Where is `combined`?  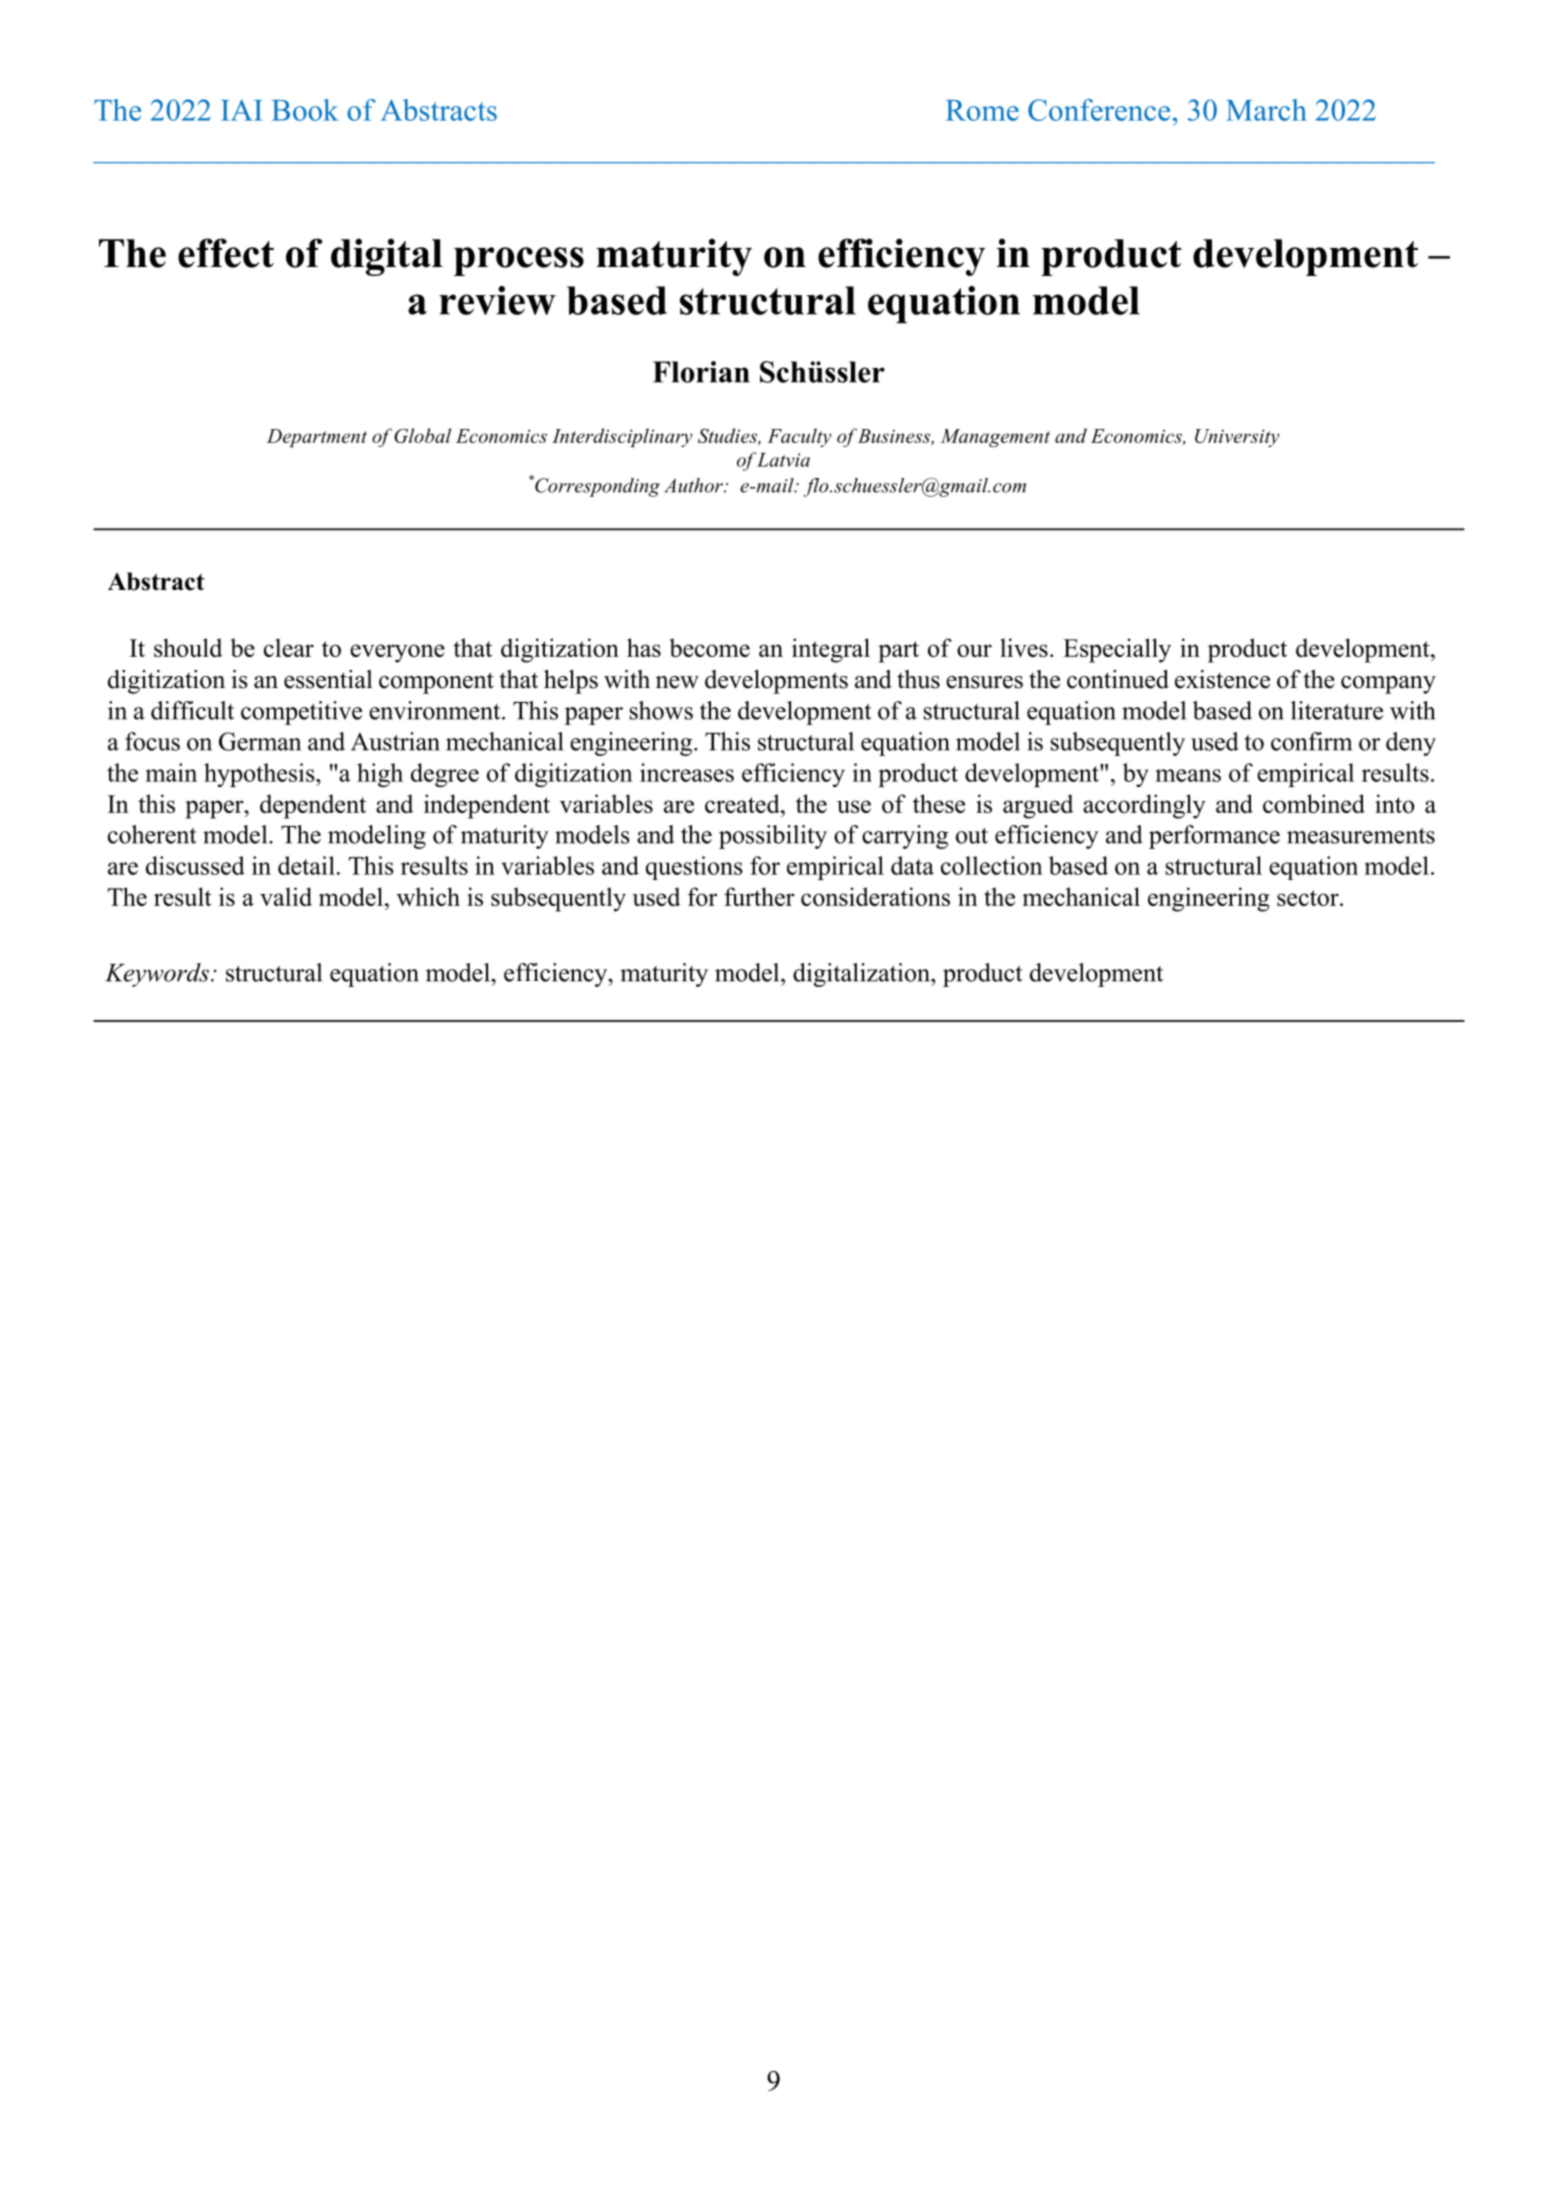
combined is located at coordinates (1314, 803).
